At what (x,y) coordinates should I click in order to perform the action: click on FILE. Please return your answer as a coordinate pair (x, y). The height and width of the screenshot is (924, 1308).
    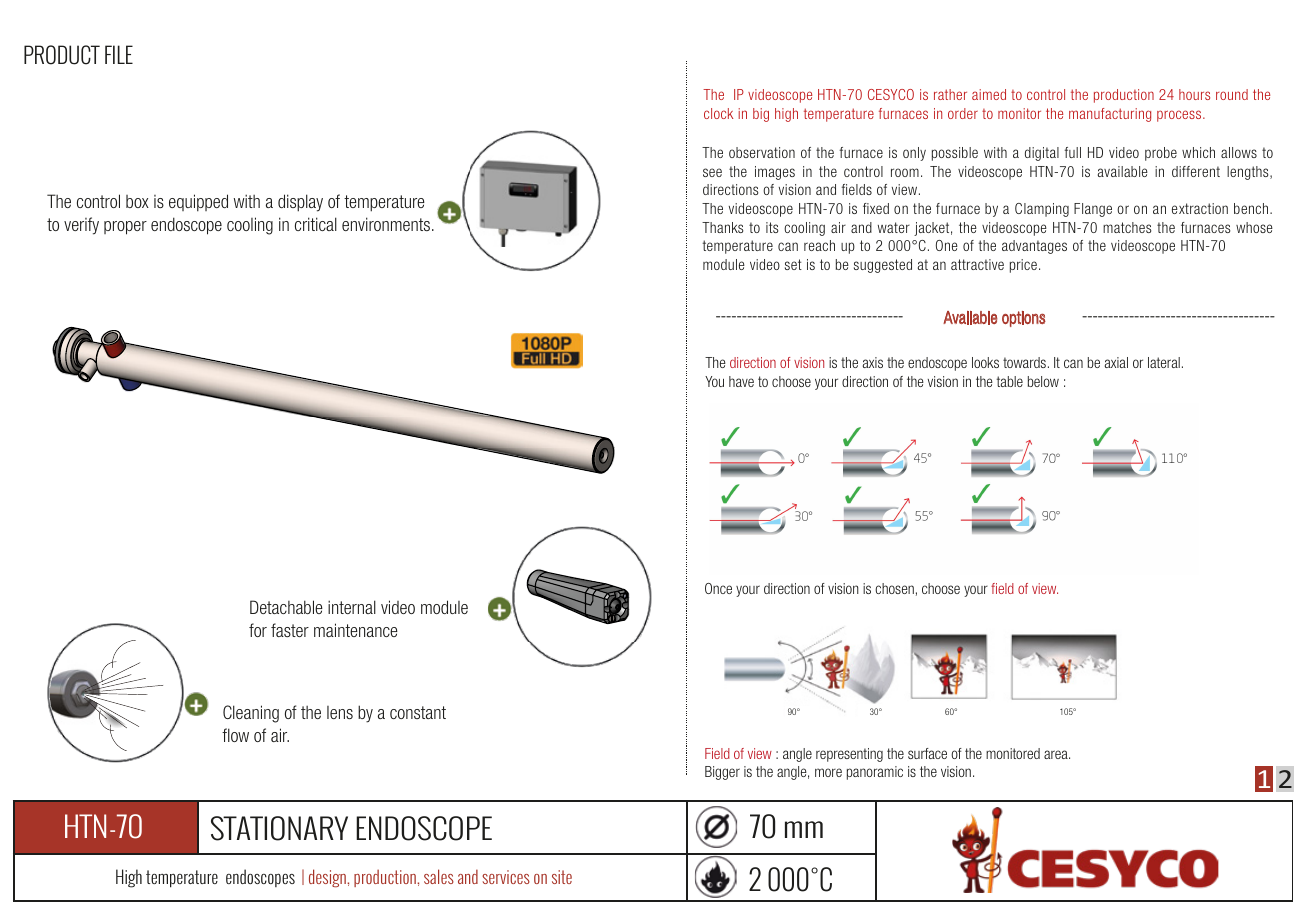
    Looking at the image, I should click on (119, 54).
